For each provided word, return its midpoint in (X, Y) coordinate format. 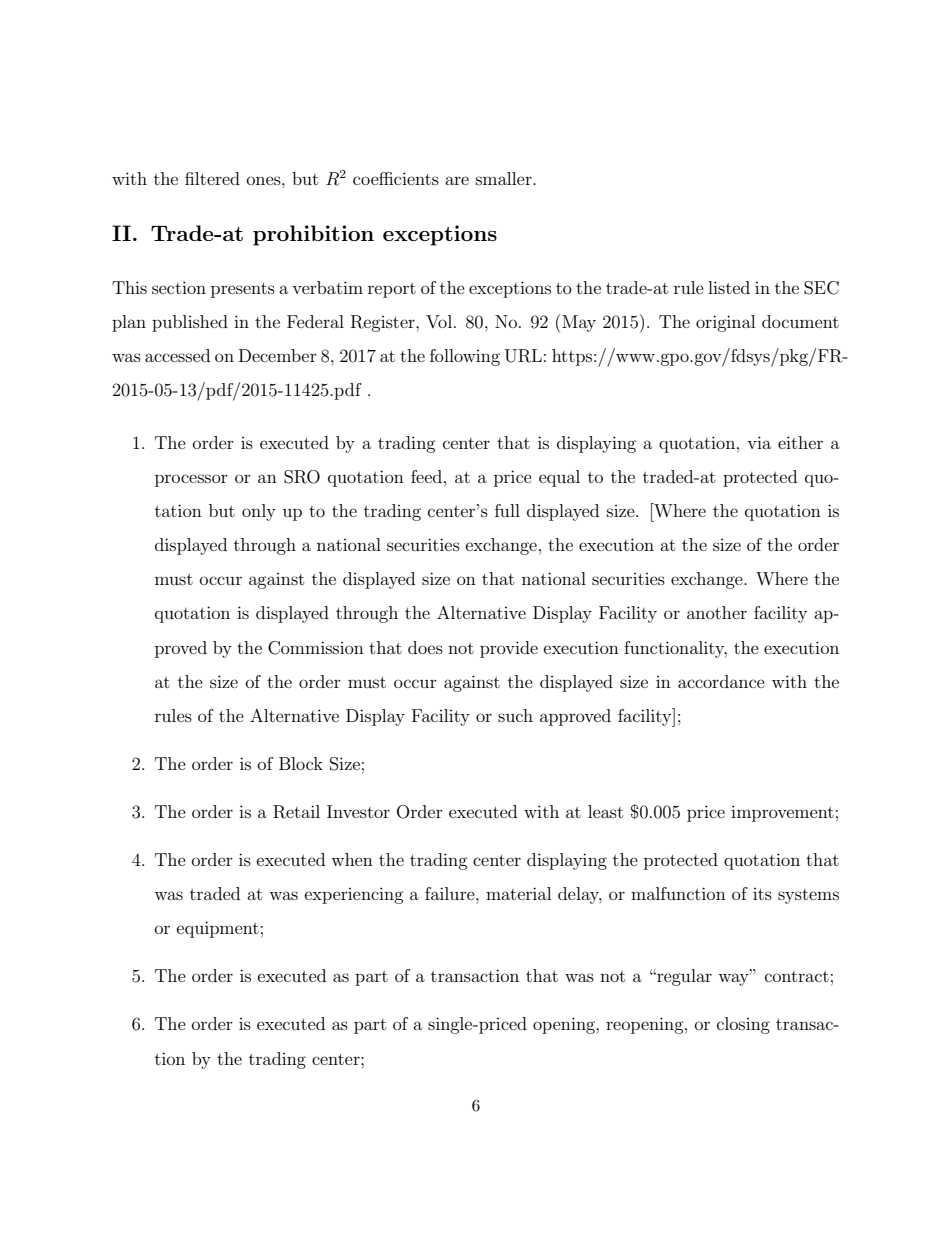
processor (191, 480)
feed (426, 476)
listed (729, 287)
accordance (721, 681)
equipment (218, 929)
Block (301, 763)
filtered (212, 178)
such (515, 715)
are (457, 180)
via (759, 442)
